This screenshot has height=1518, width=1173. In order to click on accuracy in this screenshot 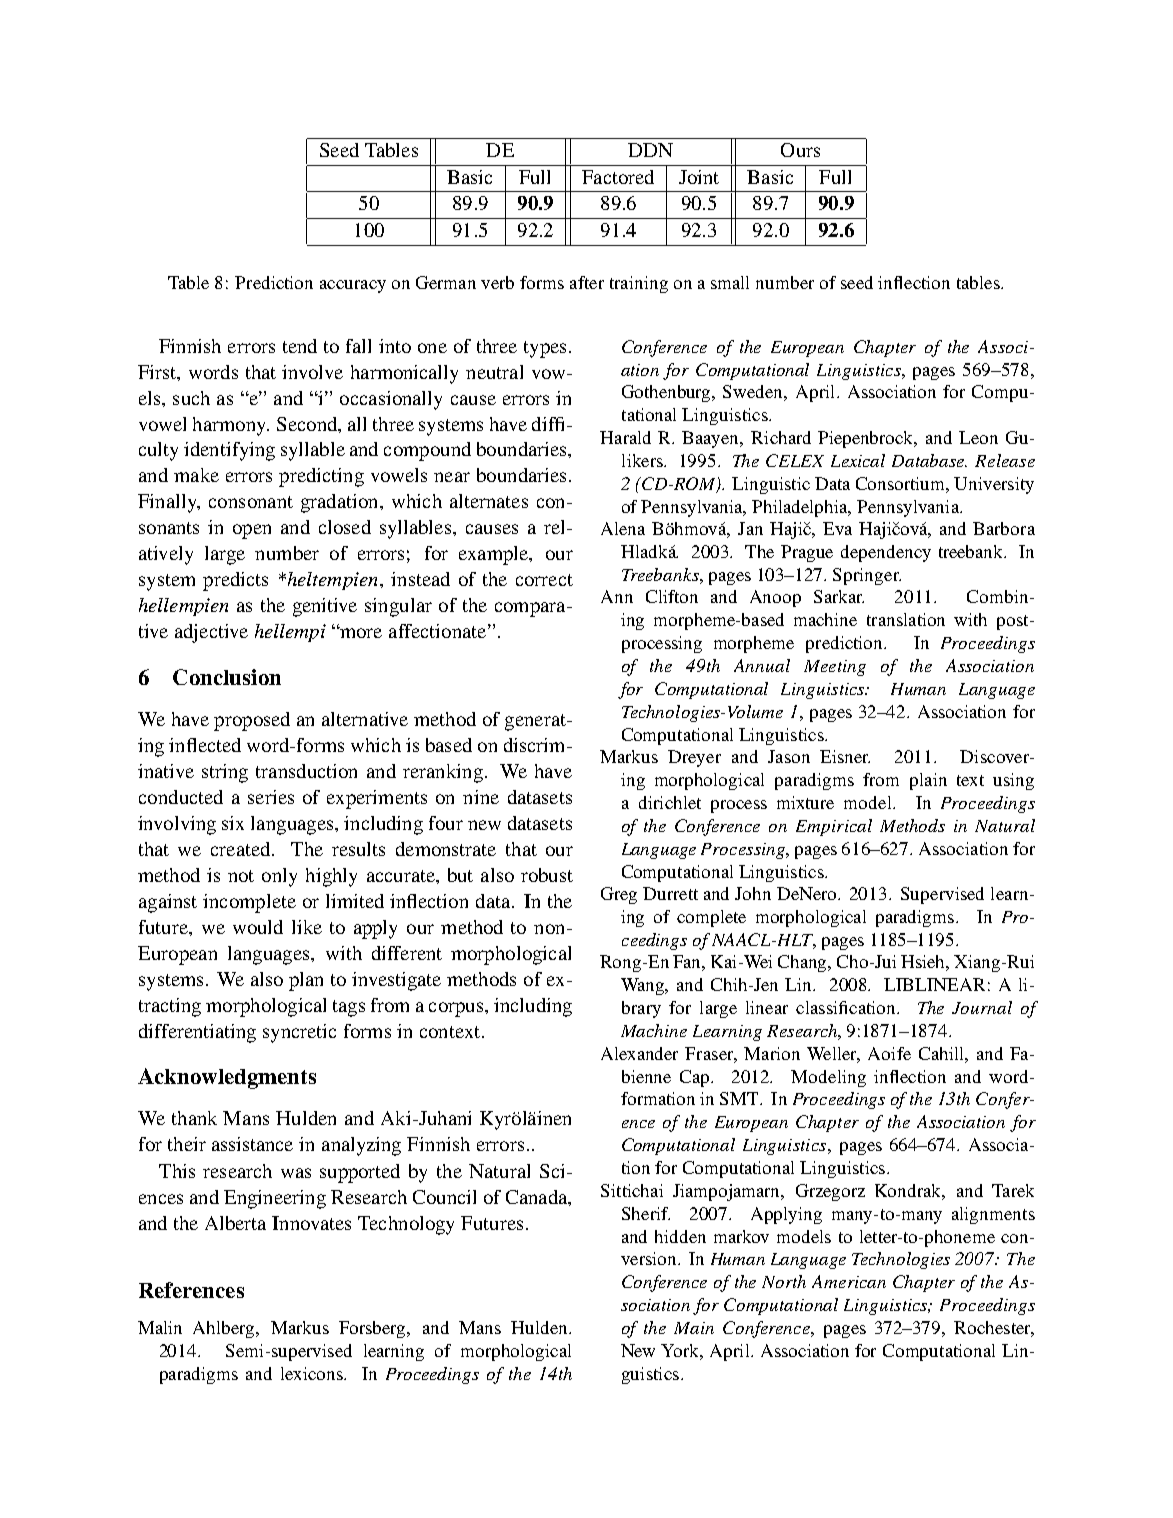, I will do `click(353, 286)`.
